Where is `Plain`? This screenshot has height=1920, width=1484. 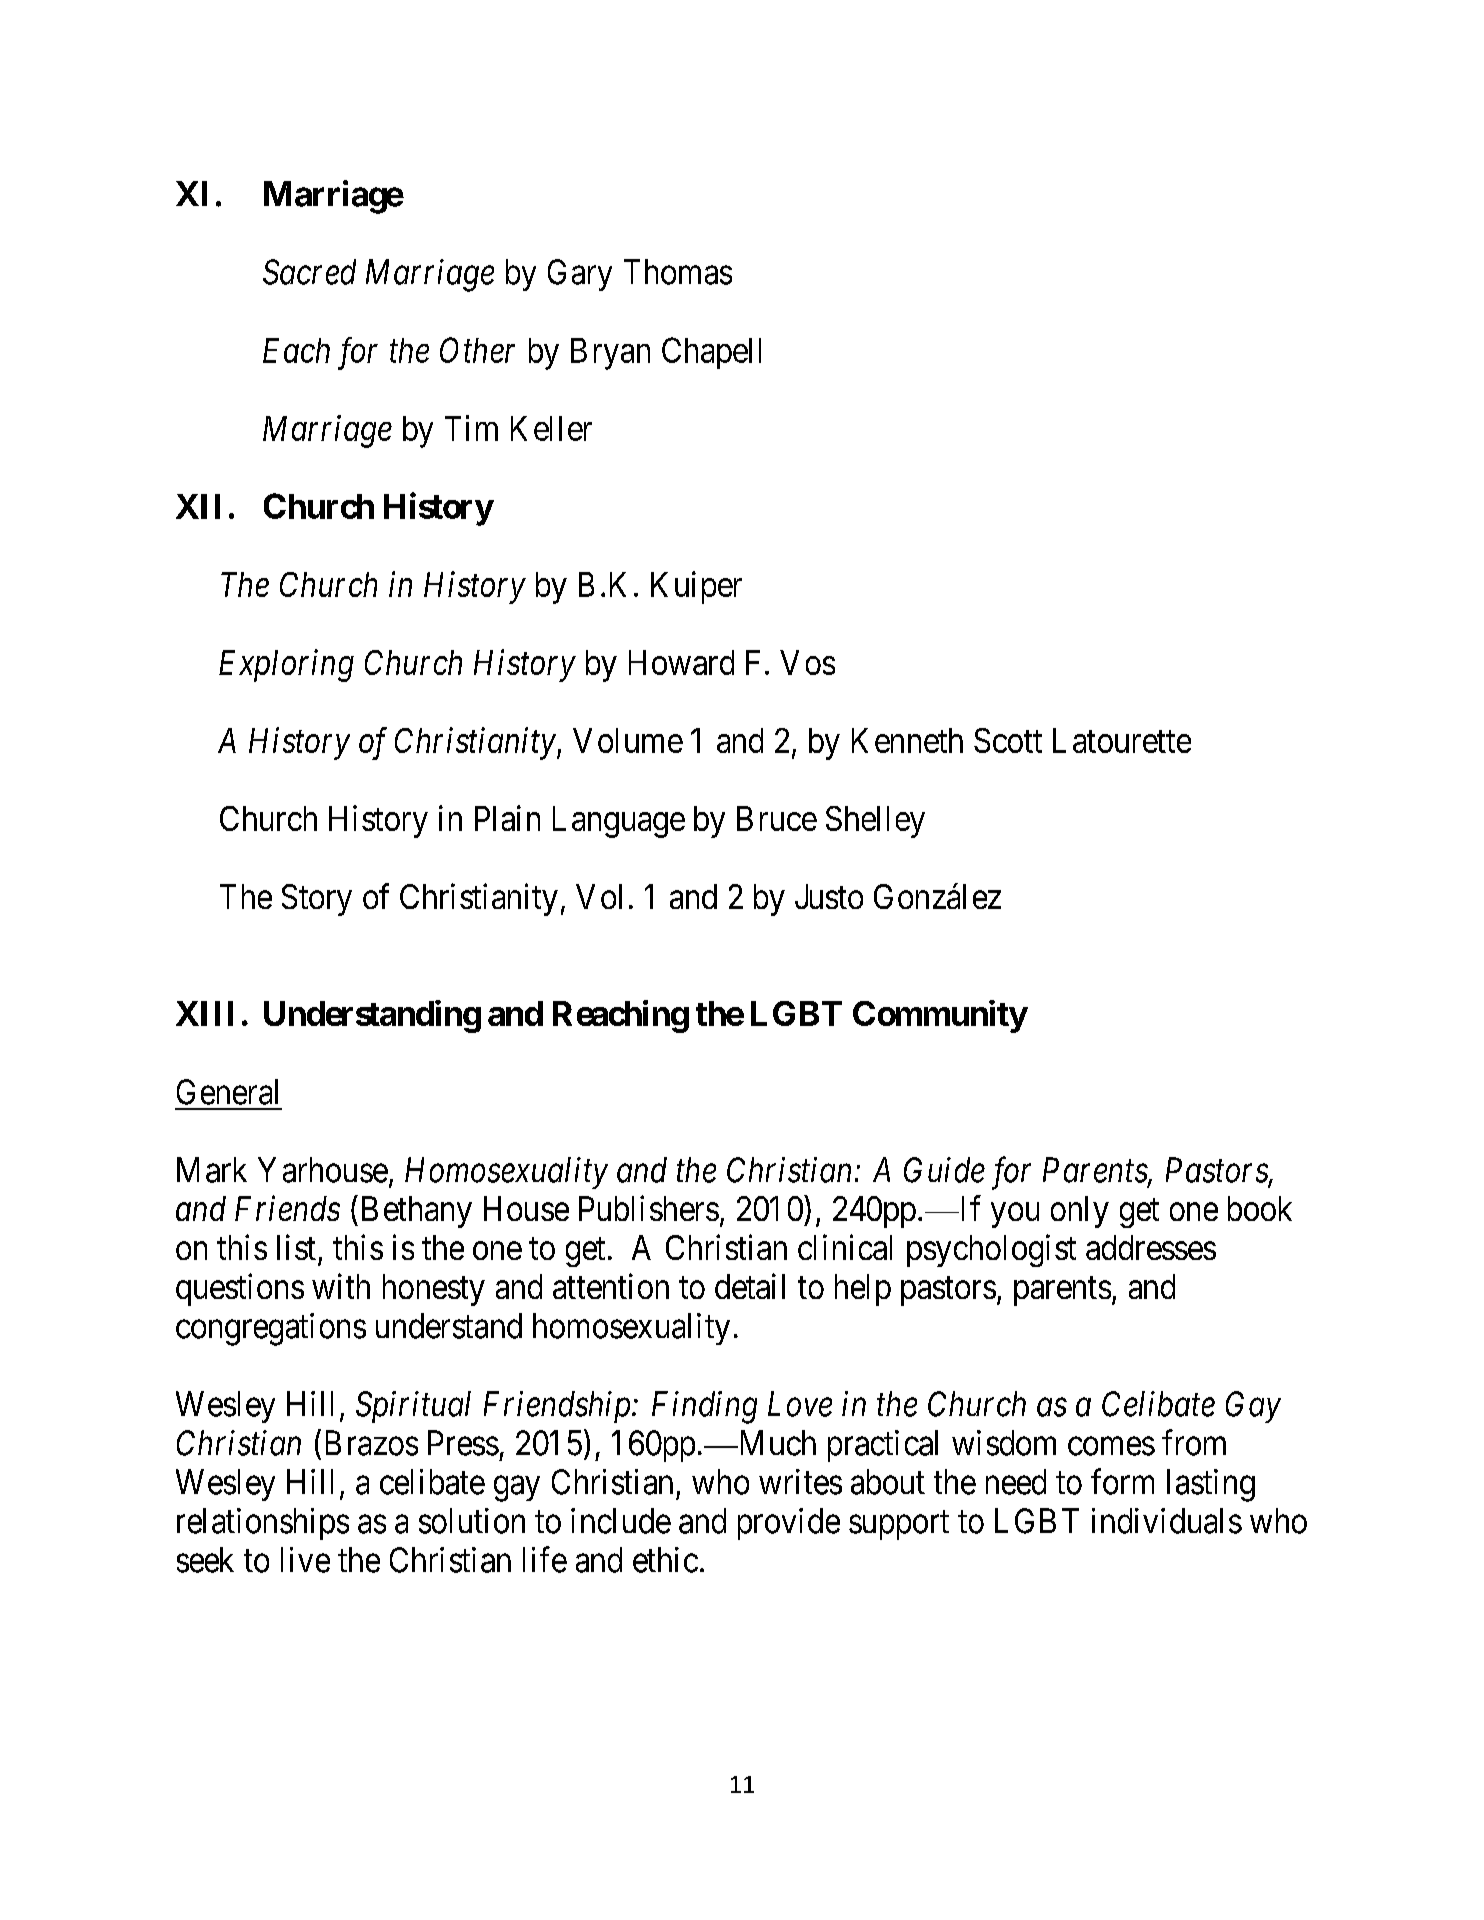
Plain is located at coordinates (507, 818).
